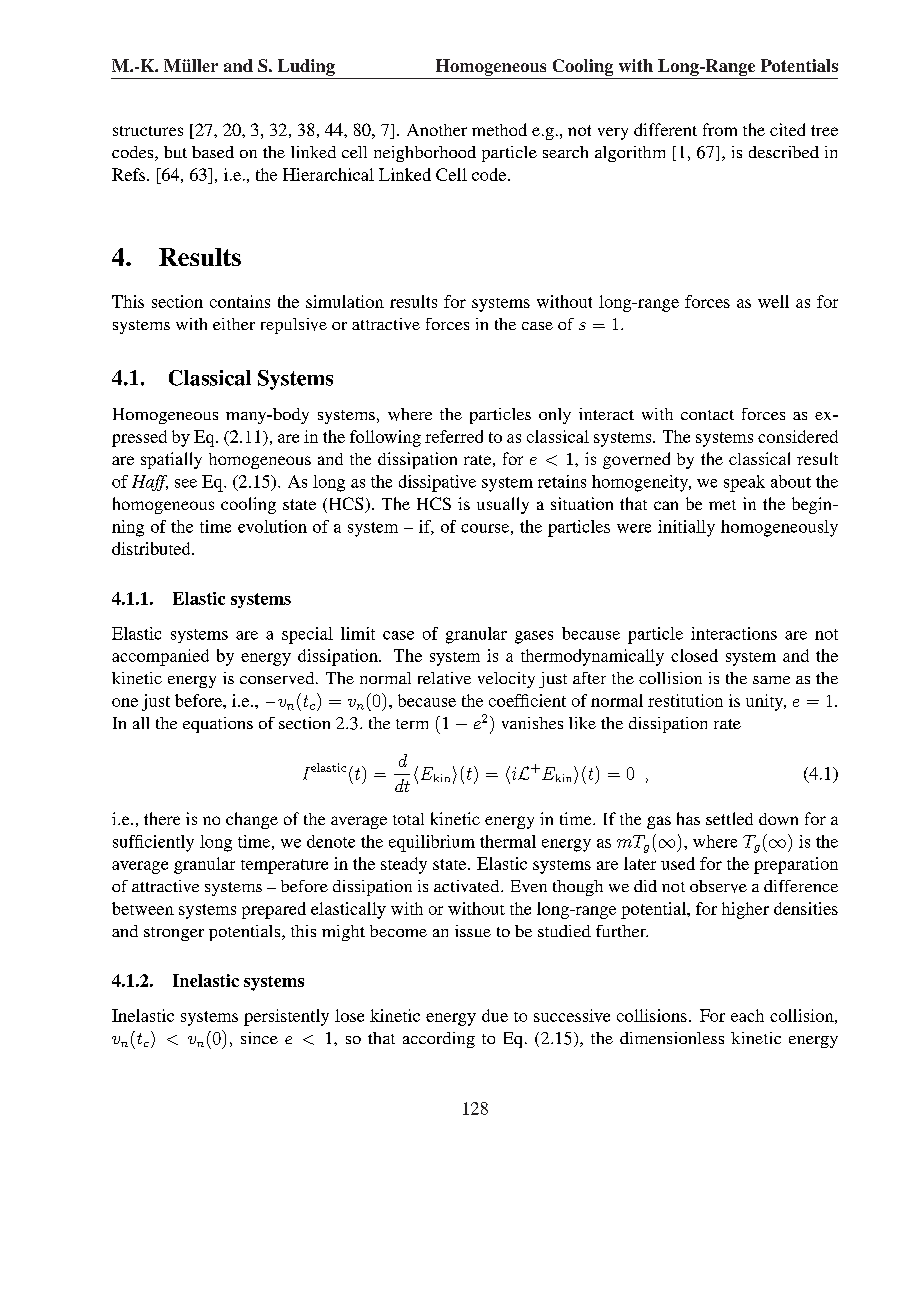 The height and width of the screenshot is (1308, 924). Describe the element at coordinates (408, 819) in the screenshot. I see `total` at that location.
